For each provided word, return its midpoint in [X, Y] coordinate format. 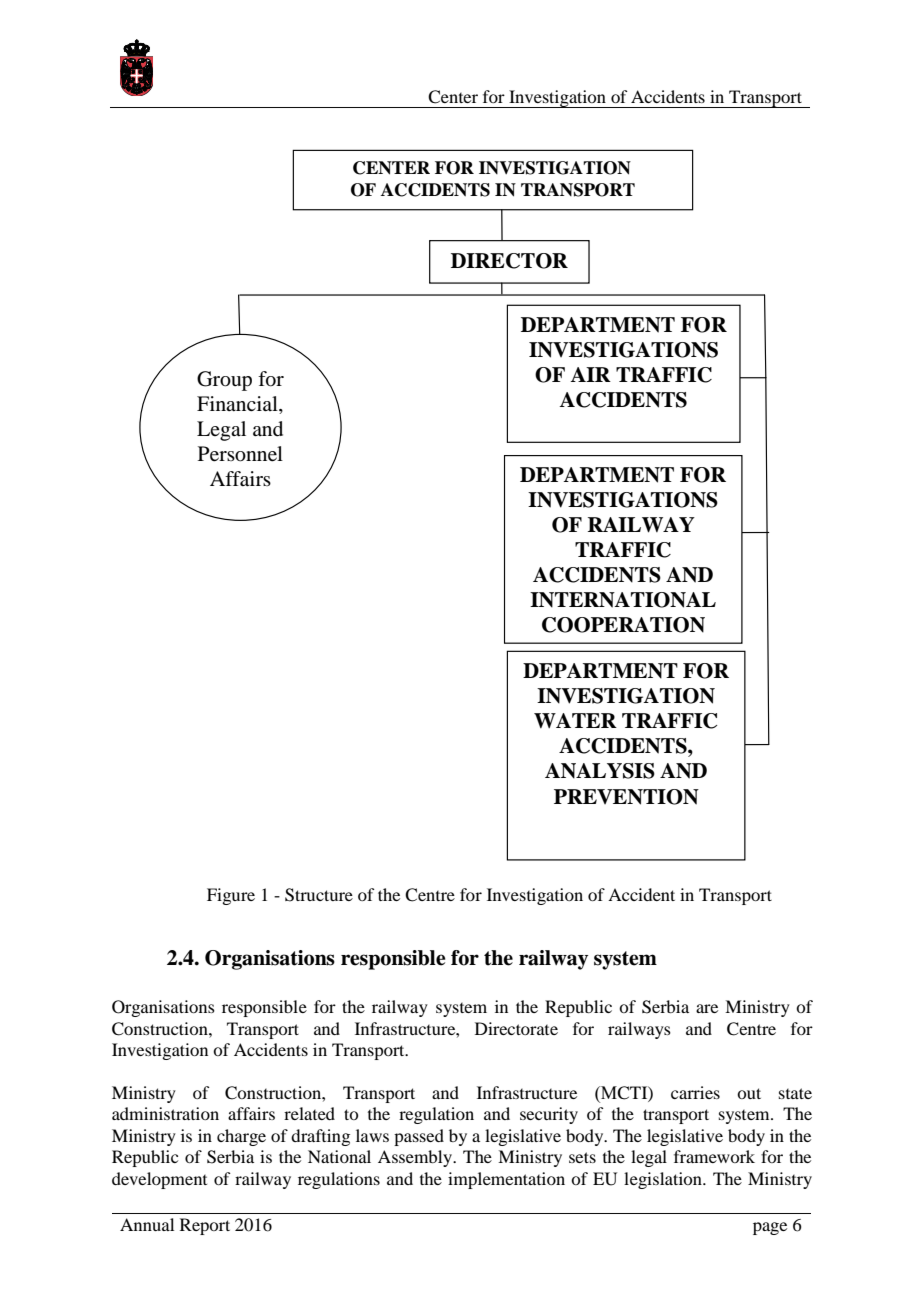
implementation [506, 1180]
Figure [231, 896]
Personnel [240, 454]
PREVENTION [626, 797]
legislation [664, 1180]
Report [205, 1226]
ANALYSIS [600, 771]
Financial [238, 405]
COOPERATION [623, 625]
